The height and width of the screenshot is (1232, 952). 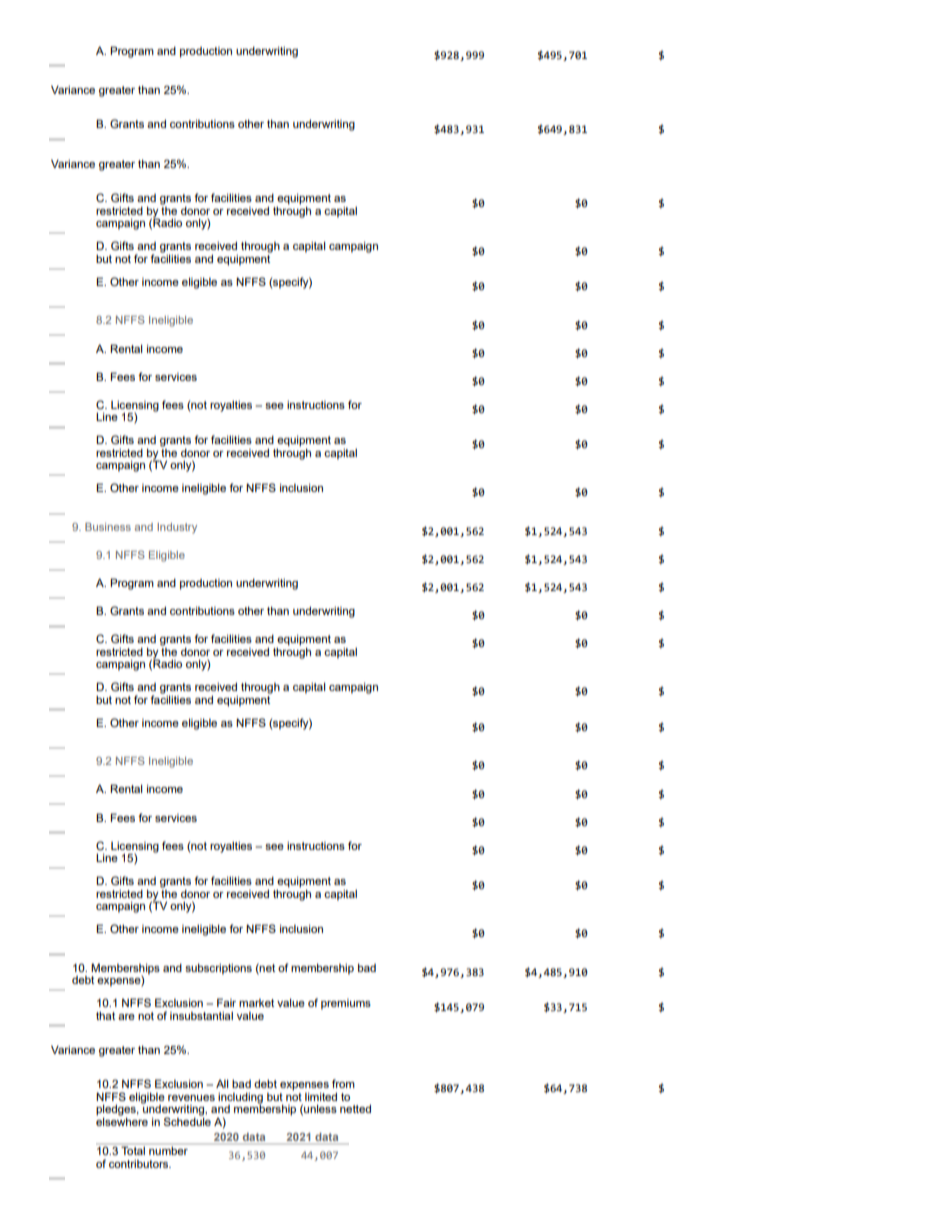 I want to click on including, so click(x=240, y=1099).
